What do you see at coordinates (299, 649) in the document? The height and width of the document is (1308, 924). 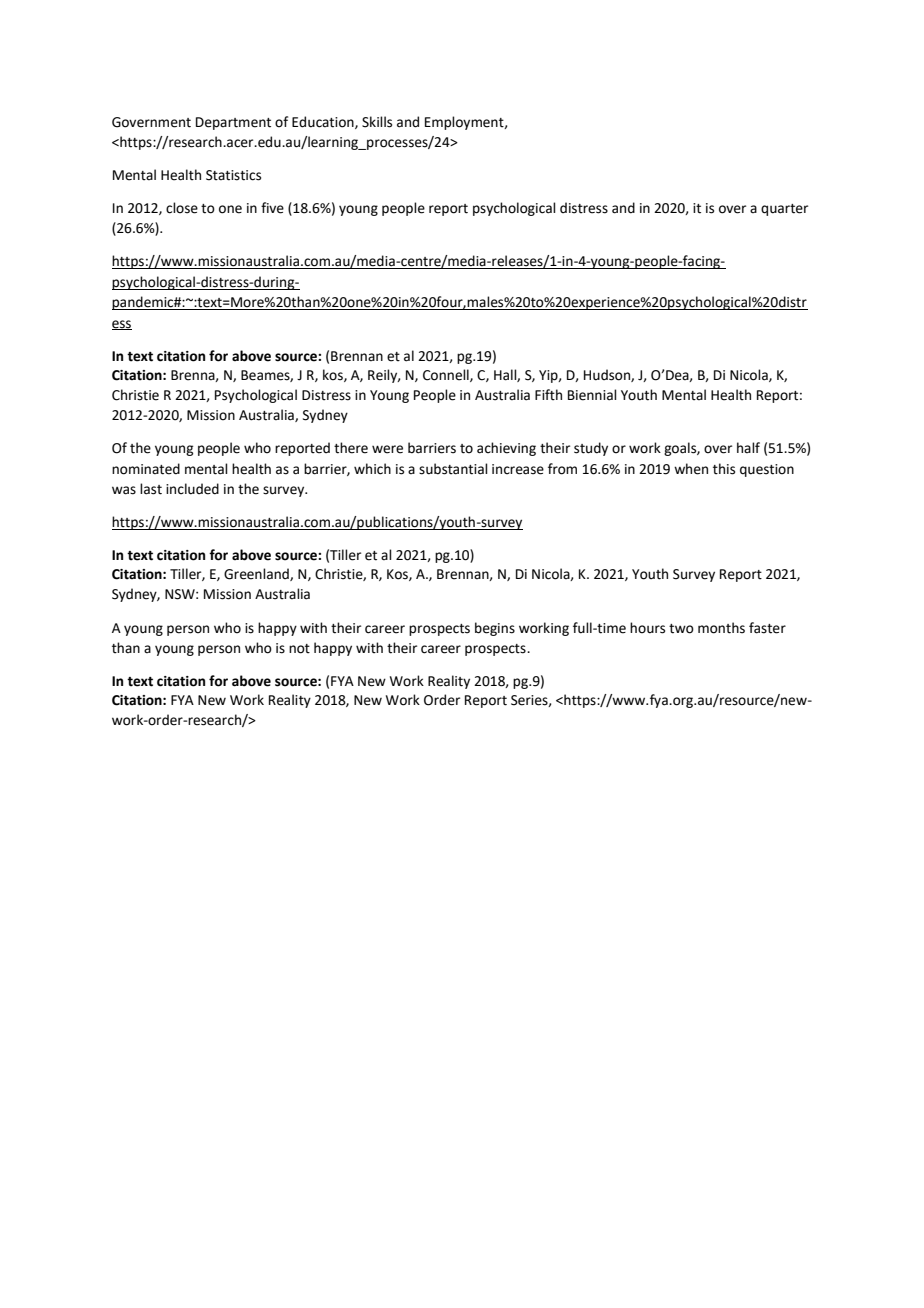 I see `not` at bounding box center [299, 649].
